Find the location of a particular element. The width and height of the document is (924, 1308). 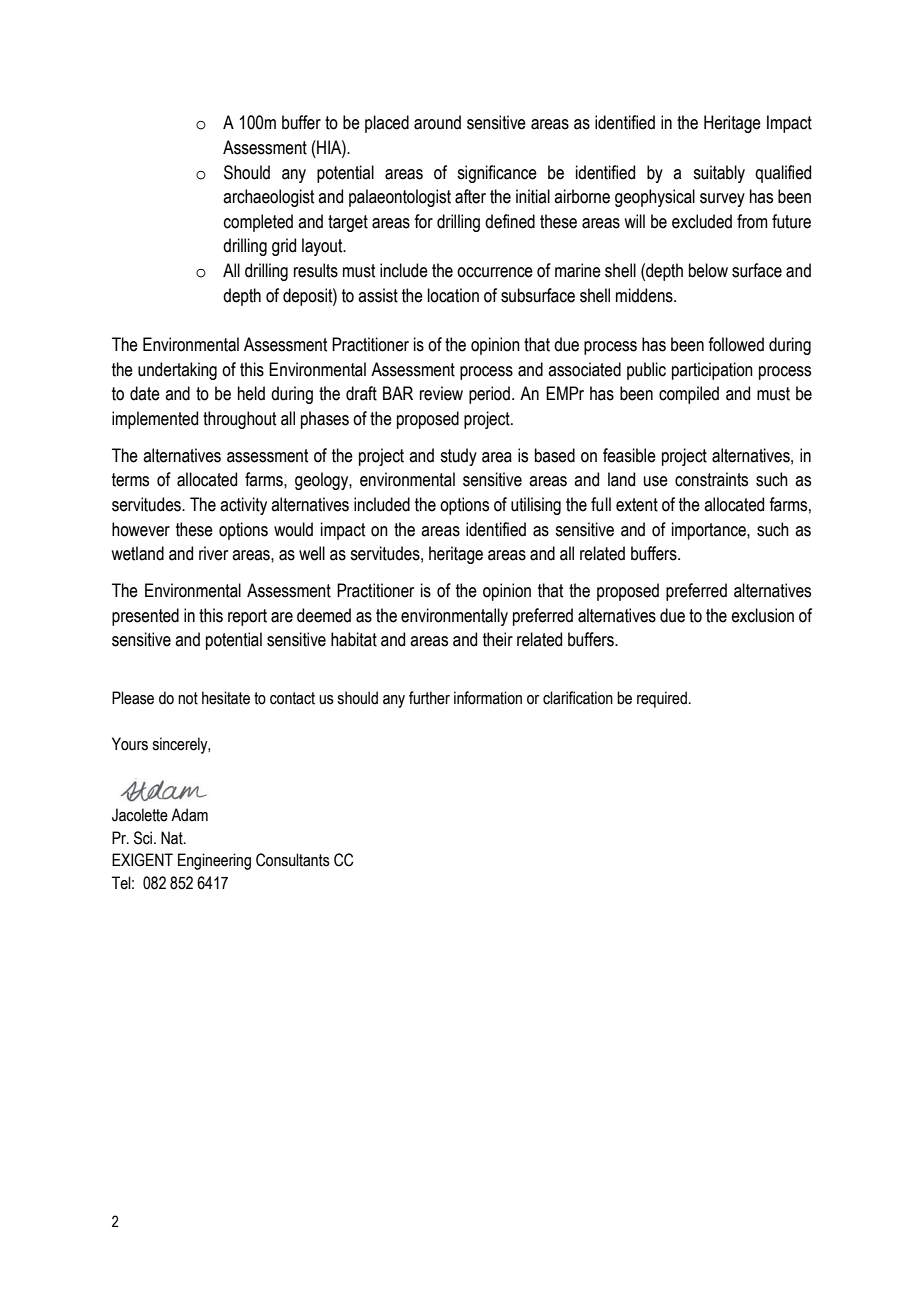

undertaking is located at coordinates (177, 371).
